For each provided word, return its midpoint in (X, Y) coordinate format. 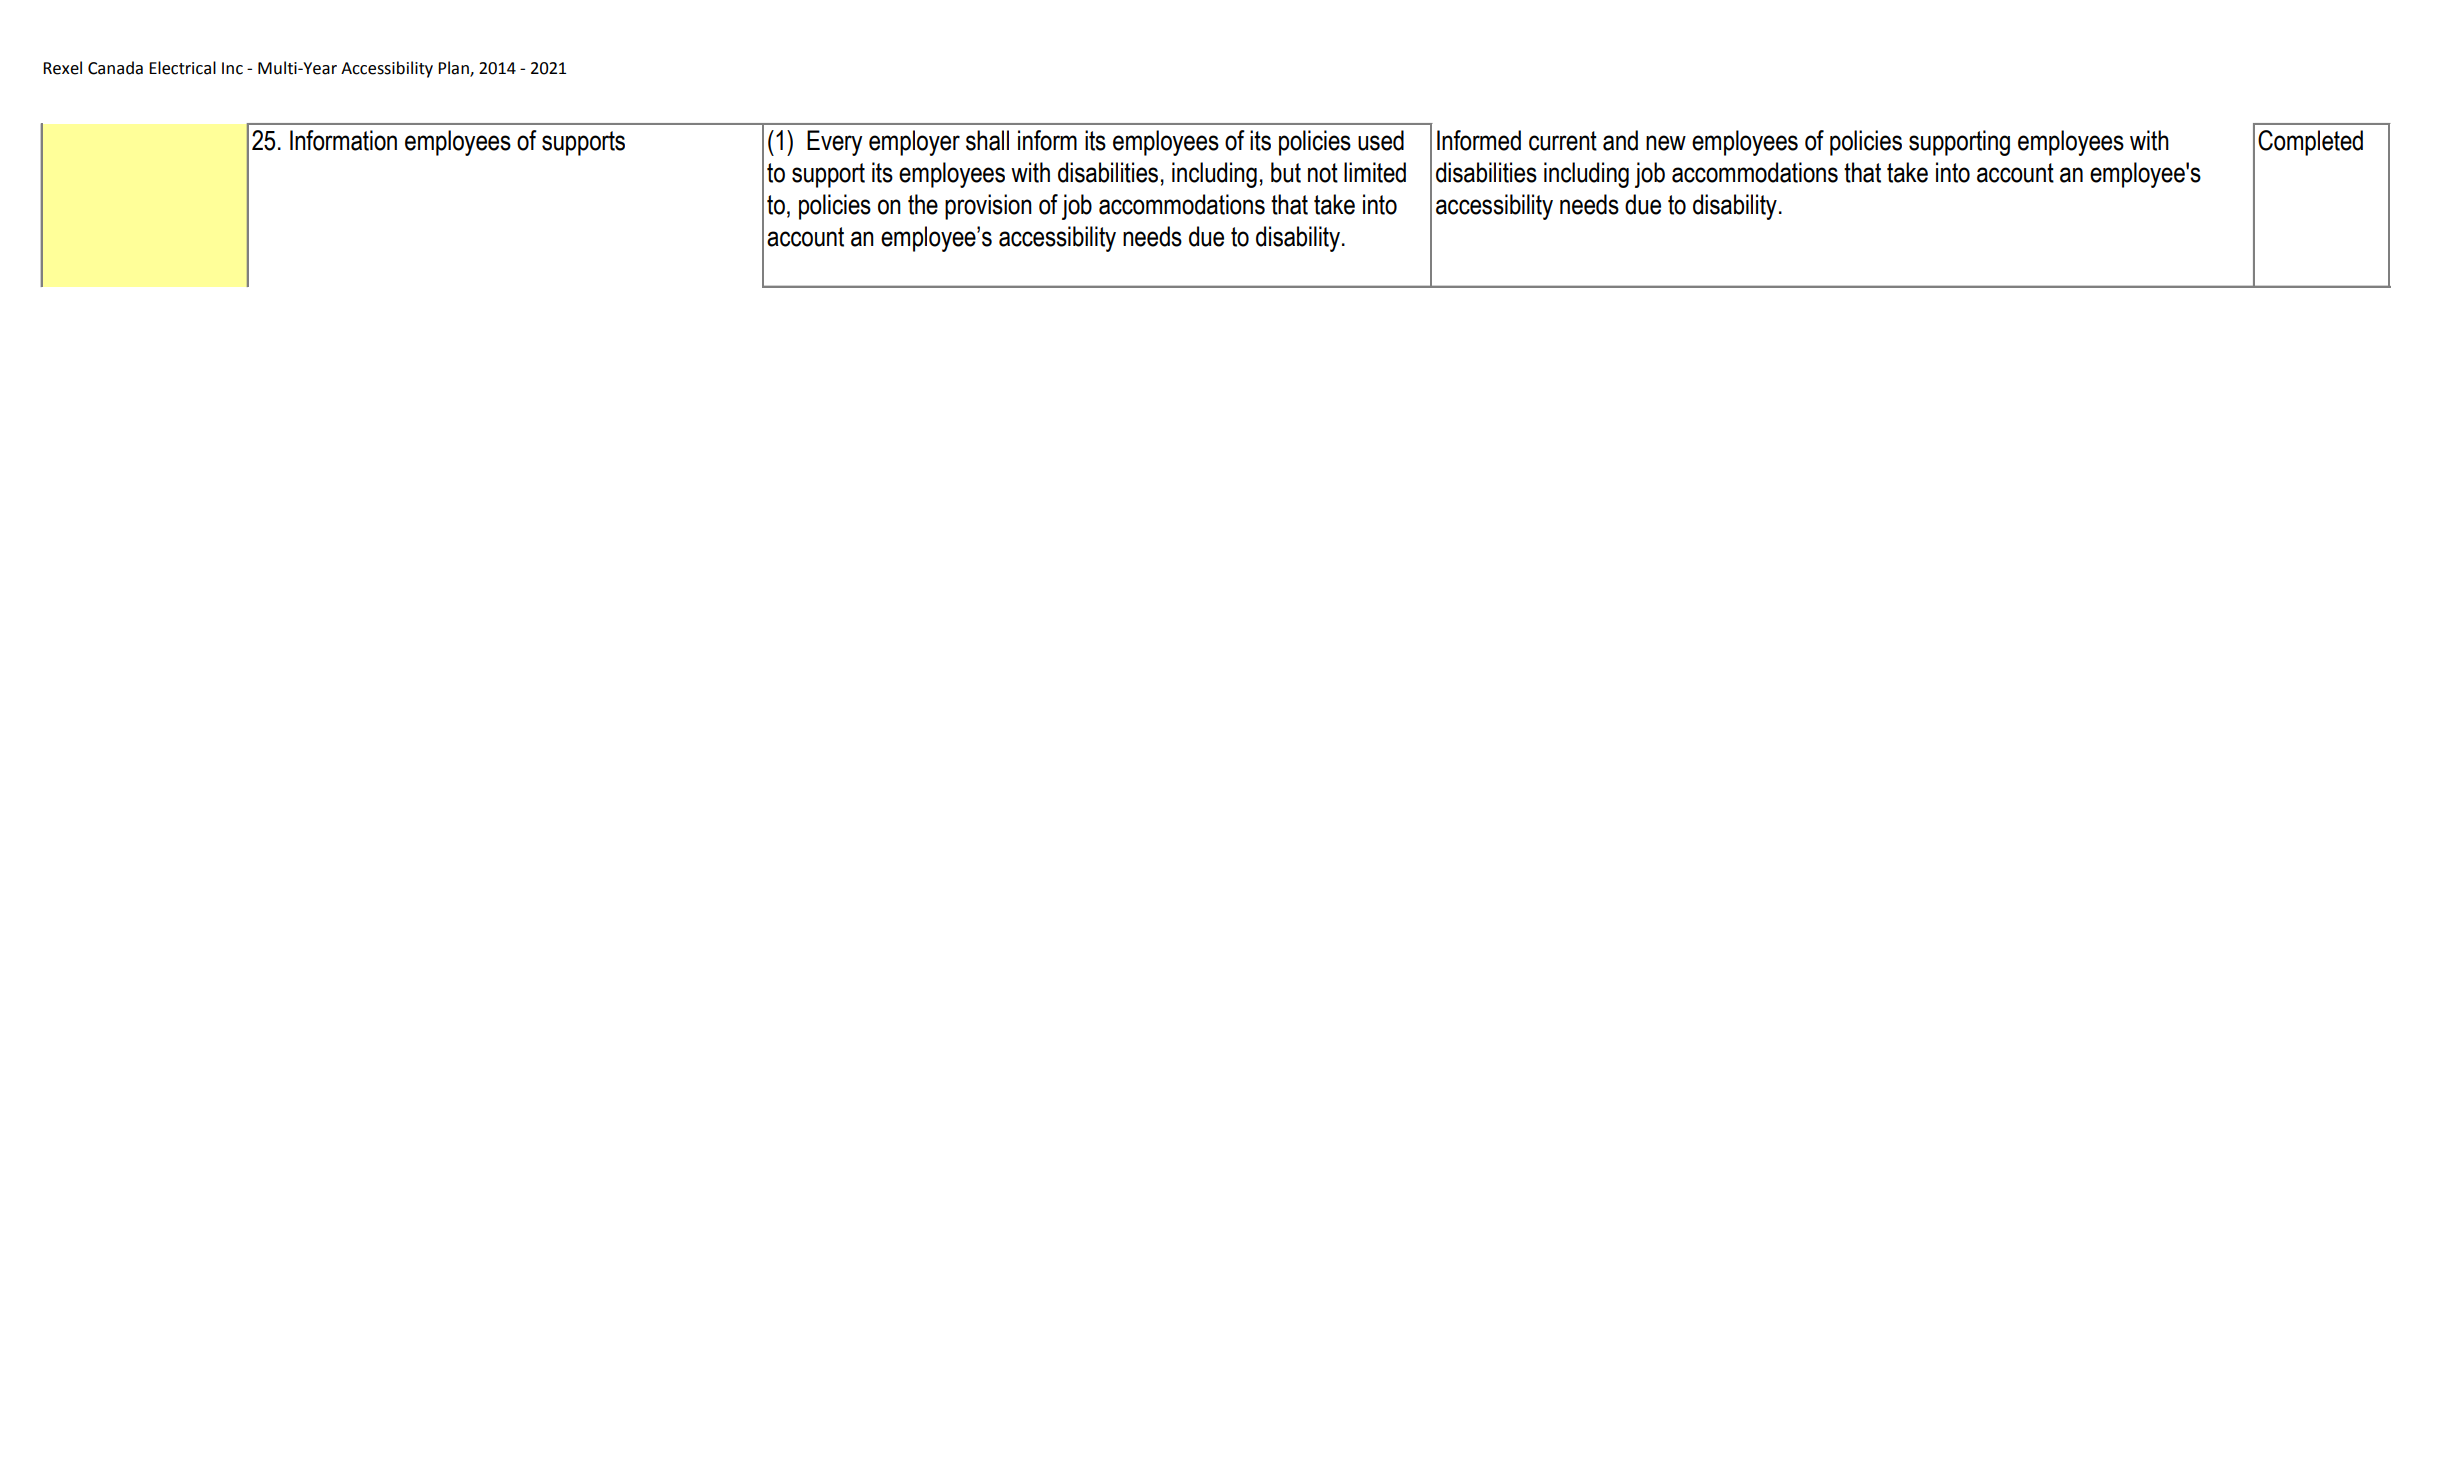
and (1620, 140)
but (1286, 172)
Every (834, 143)
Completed (2310, 143)
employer (914, 143)
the (923, 204)
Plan (454, 68)
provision (988, 207)
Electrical (182, 68)
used (1381, 140)
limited (1375, 172)
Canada (115, 68)
